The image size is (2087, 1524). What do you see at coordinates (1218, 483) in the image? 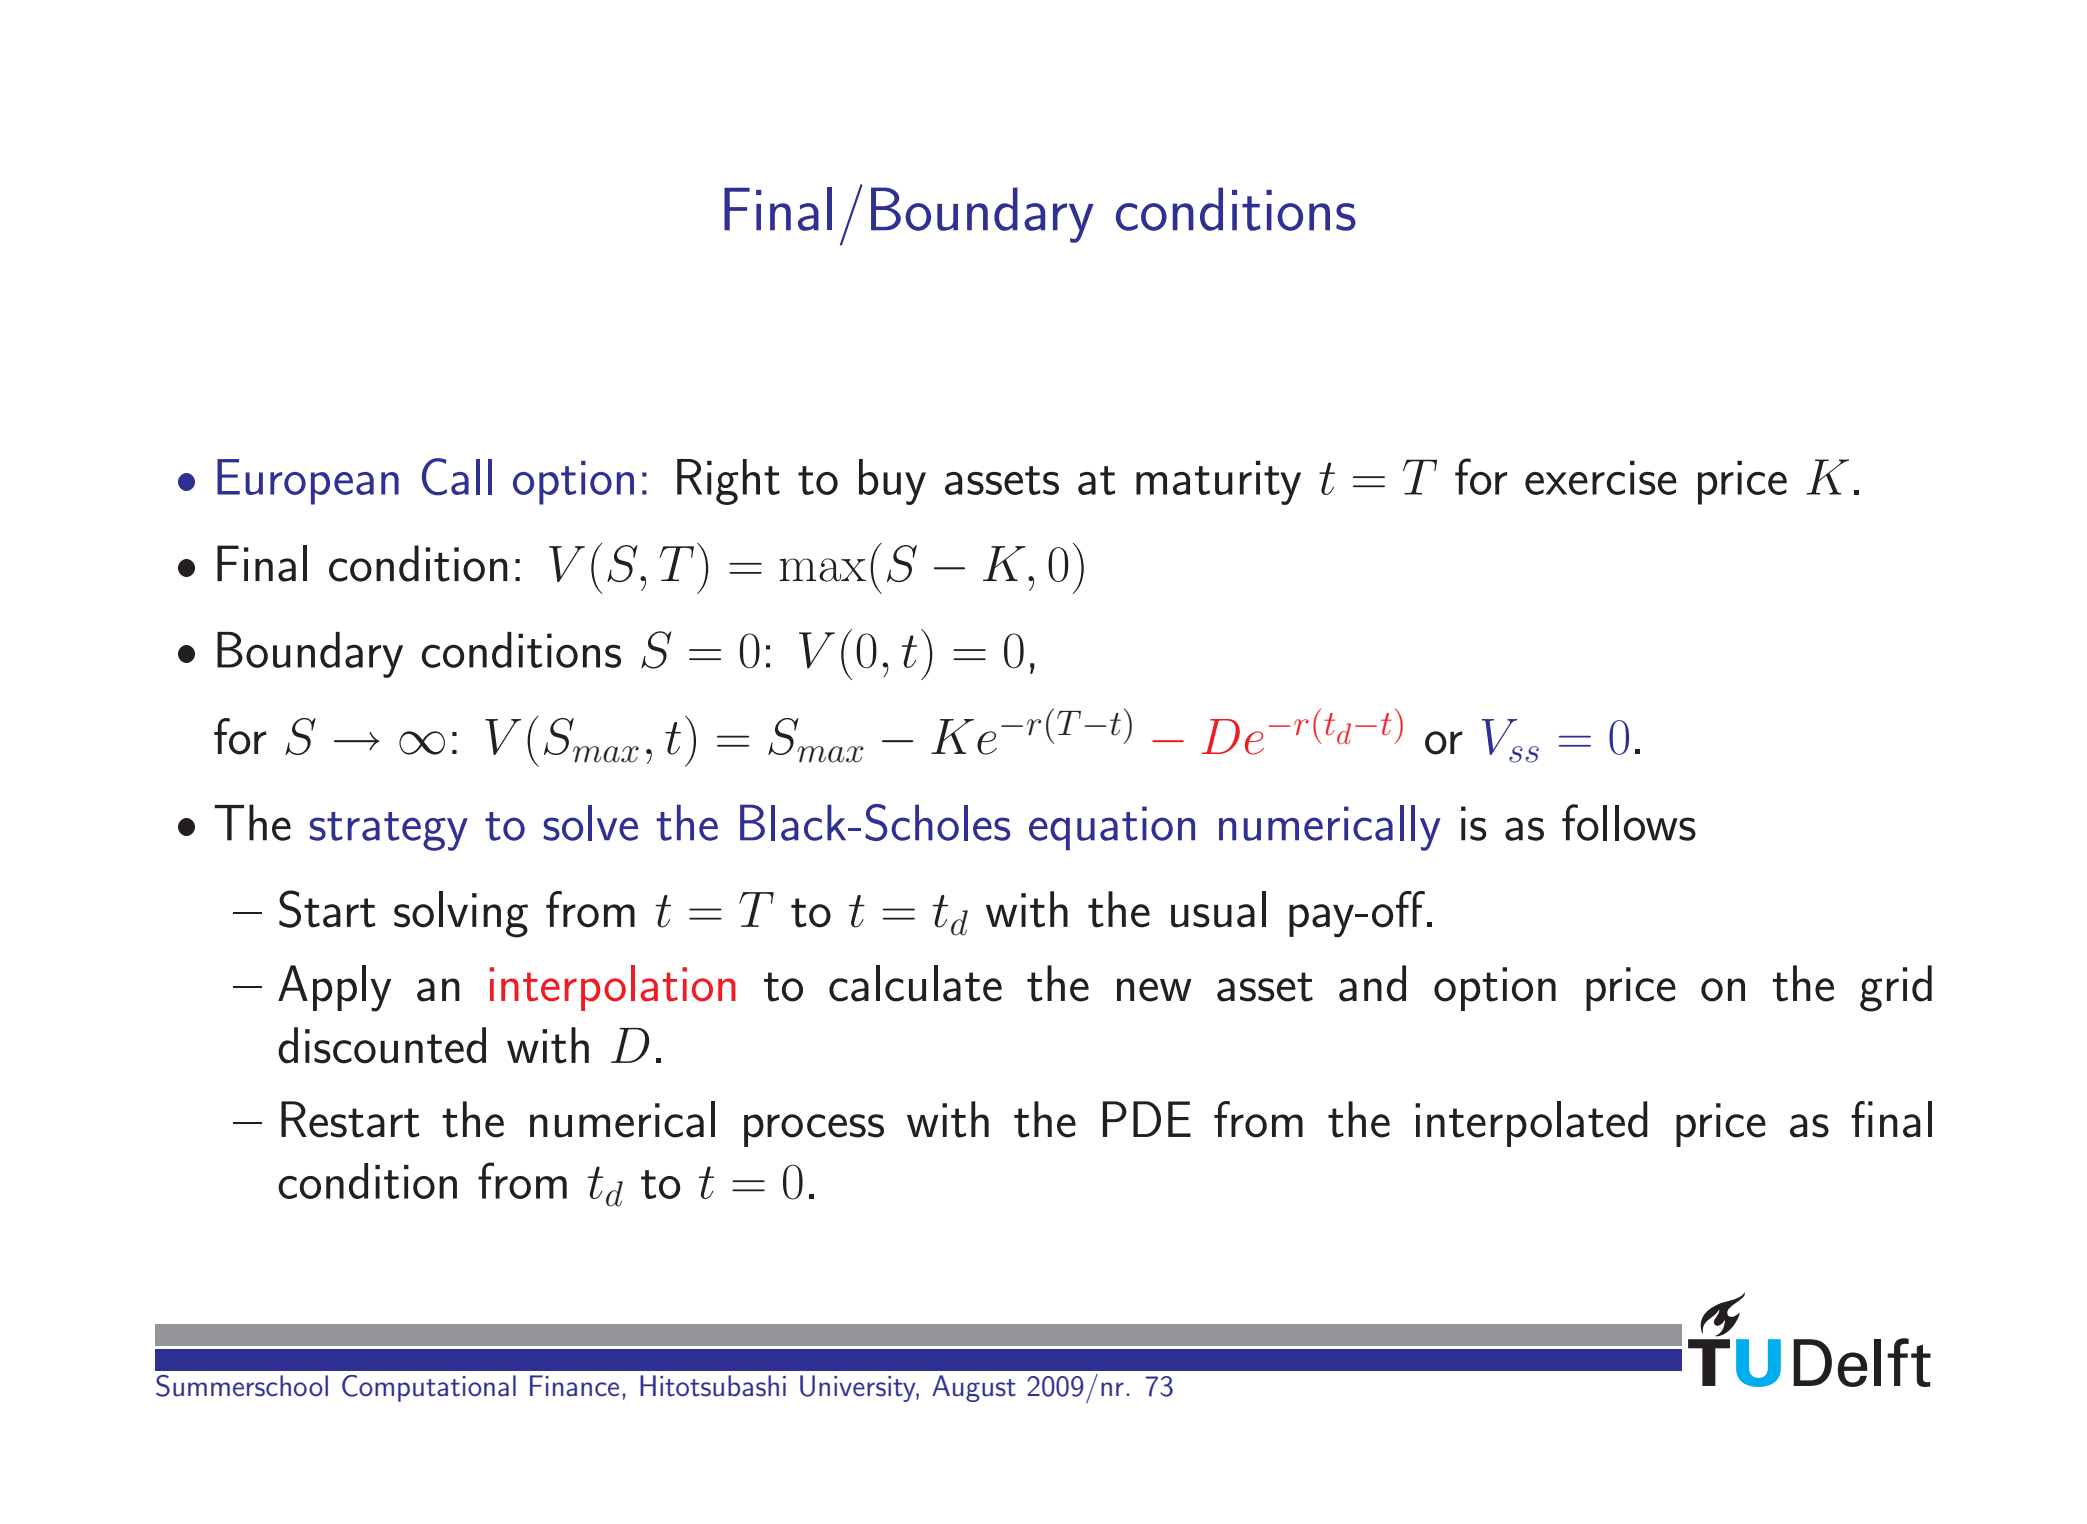
I see `maturity` at bounding box center [1218, 483].
